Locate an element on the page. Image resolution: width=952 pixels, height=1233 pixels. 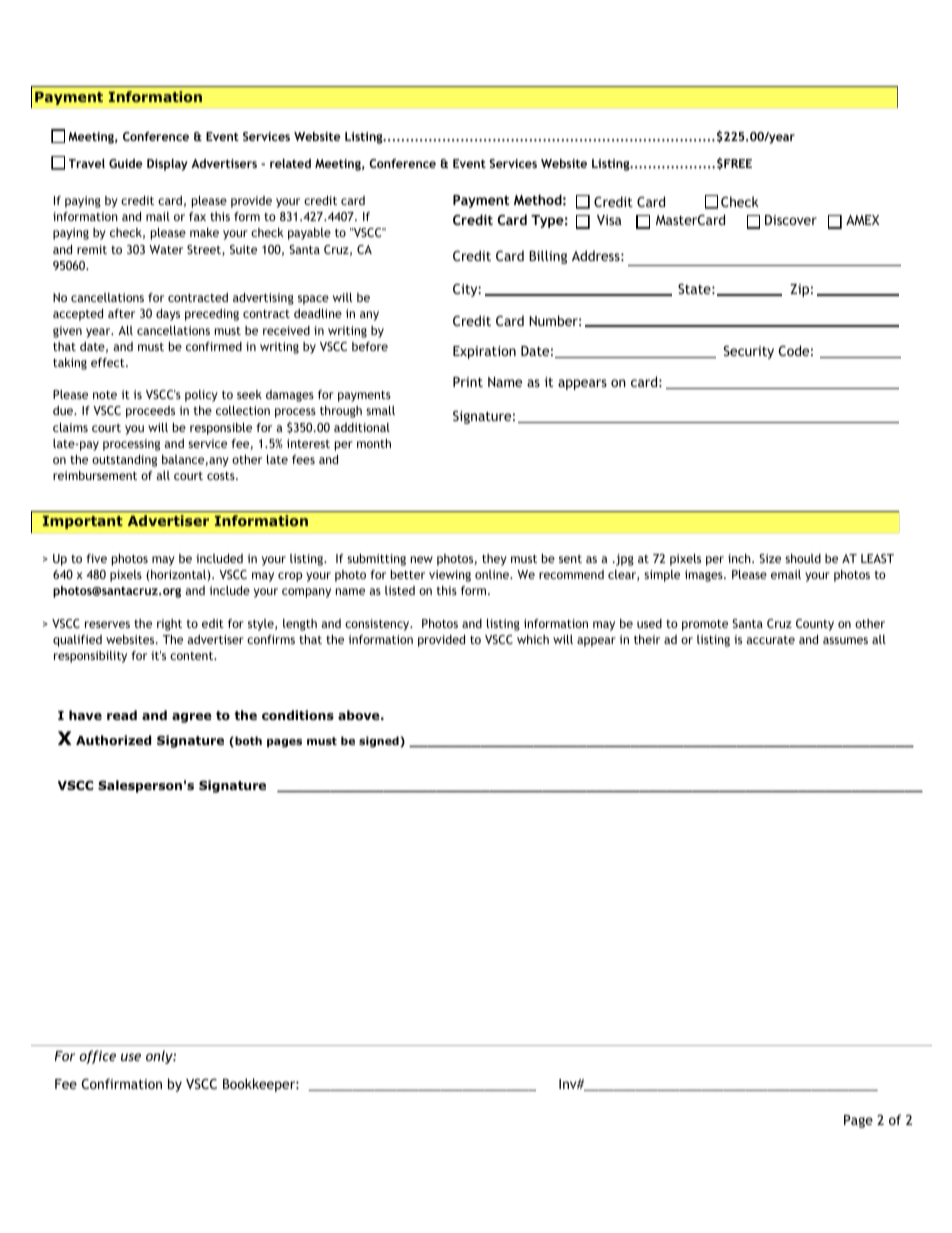
office is located at coordinates (97, 1057).
